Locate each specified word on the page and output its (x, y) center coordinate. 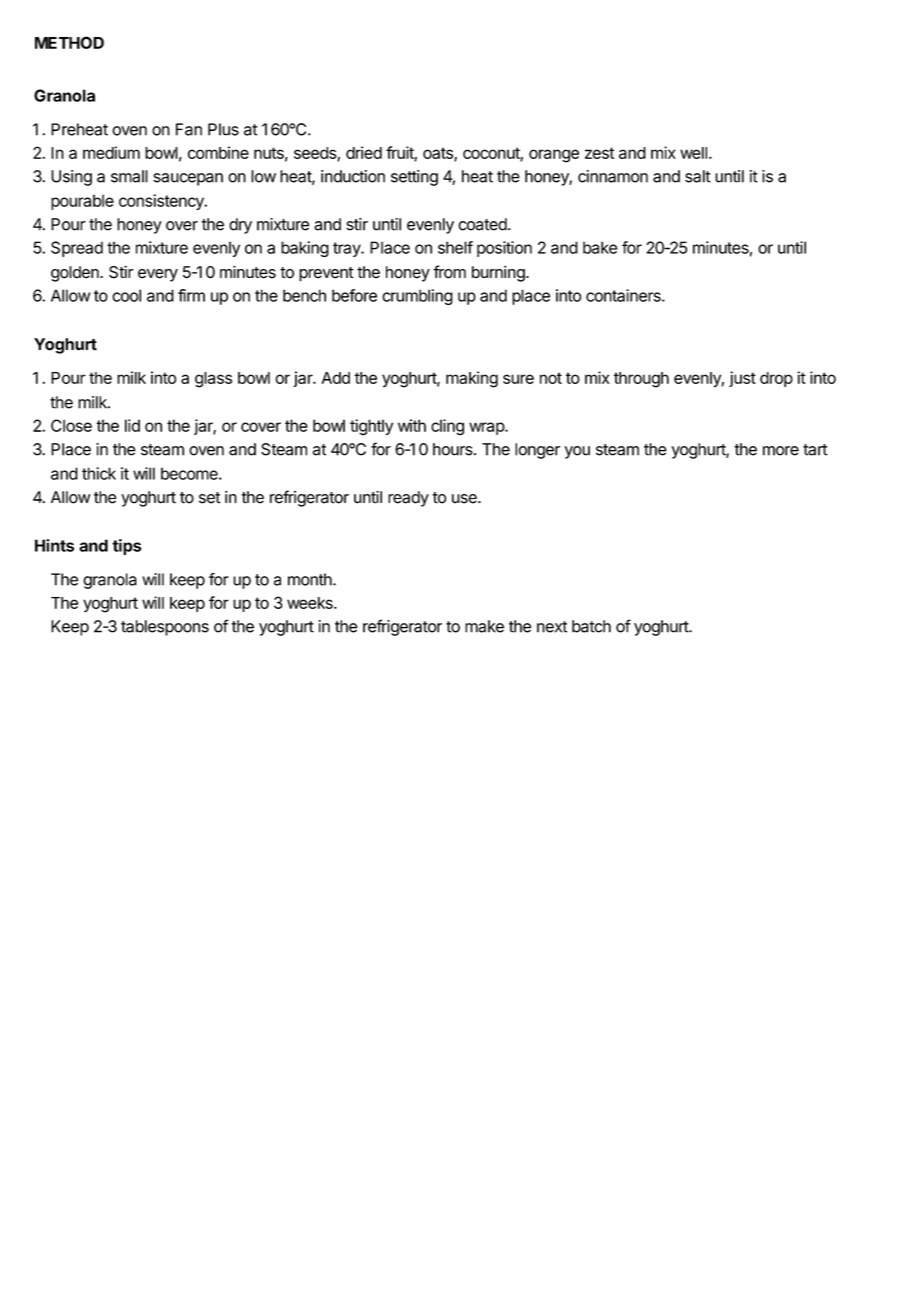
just (742, 379)
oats (439, 154)
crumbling (417, 297)
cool (126, 295)
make (484, 626)
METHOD (69, 42)
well (693, 153)
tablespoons (165, 628)
